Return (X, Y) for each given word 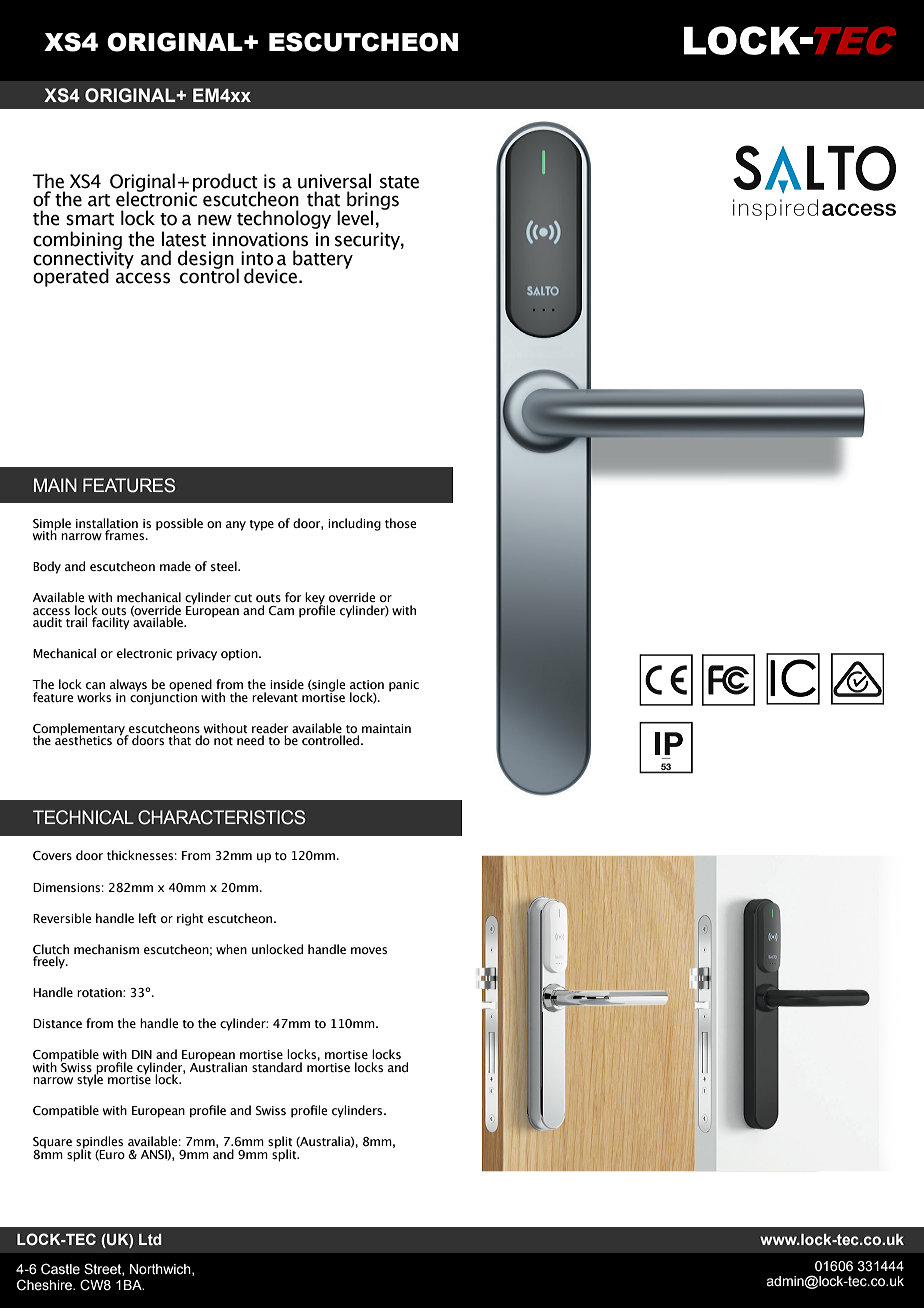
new (215, 220)
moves (369, 950)
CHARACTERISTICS (221, 817)
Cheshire (45, 1285)
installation (107, 523)
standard (277, 1067)
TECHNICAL (83, 817)
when (231, 949)
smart (90, 219)
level (355, 218)
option (240, 655)
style (90, 1079)
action (367, 685)
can (95, 685)
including (354, 524)
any (236, 526)
